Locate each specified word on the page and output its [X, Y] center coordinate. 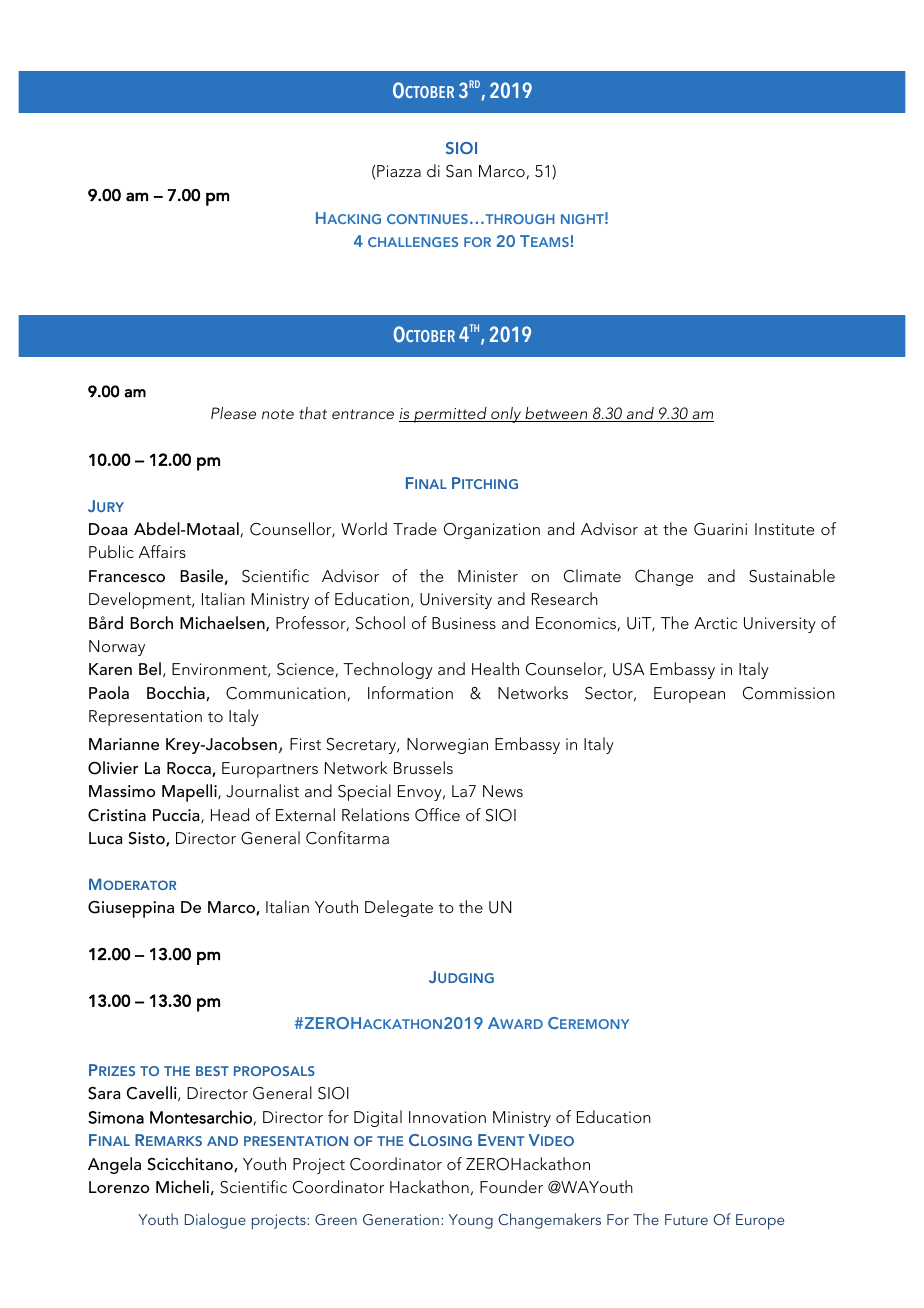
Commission [789, 693]
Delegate [399, 908]
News [503, 791]
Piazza [399, 171]
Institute [784, 529]
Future [686, 1219]
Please [233, 413]
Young [471, 1221]
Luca [105, 838]
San [459, 171]
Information [410, 692]
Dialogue [215, 1221]
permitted [450, 415]
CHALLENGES [413, 242]
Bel [150, 668]
